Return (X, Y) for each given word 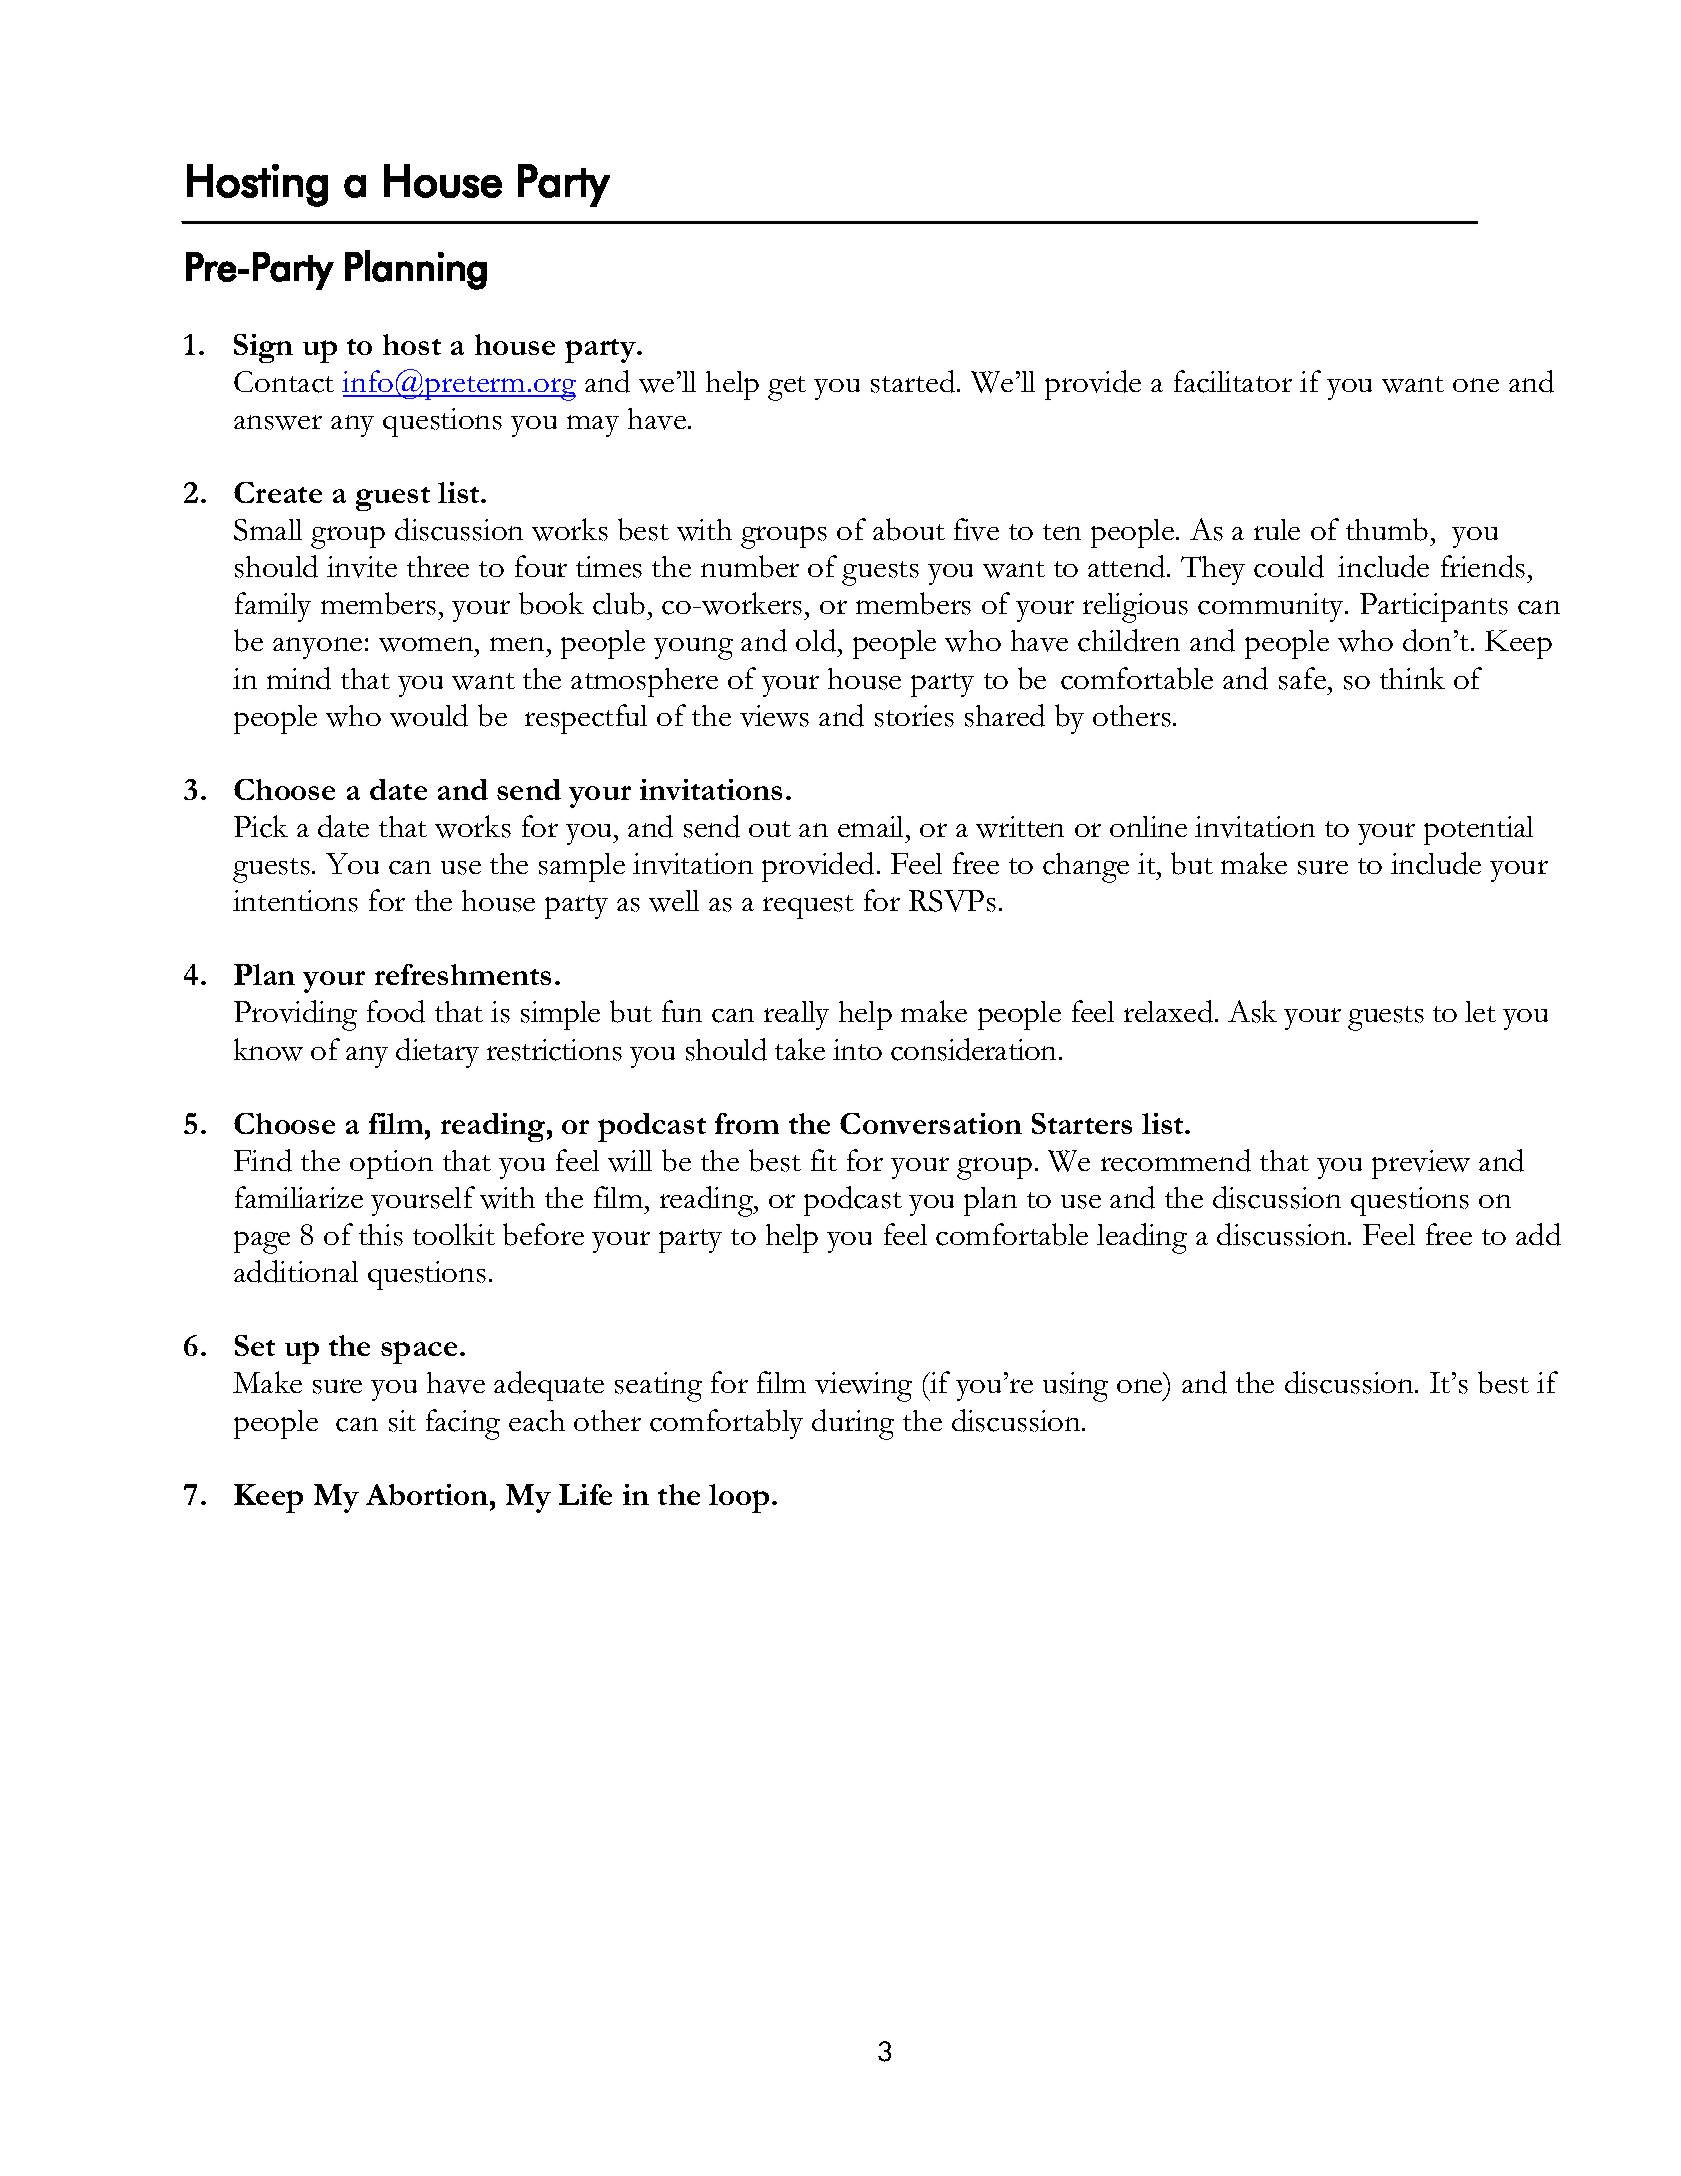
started (914, 381)
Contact (284, 382)
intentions (295, 901)
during (853, 1424)
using (1075, 1387)
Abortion (428, 1494)
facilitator (1233, 381)
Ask (1252, 1011)
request (808, 907)
